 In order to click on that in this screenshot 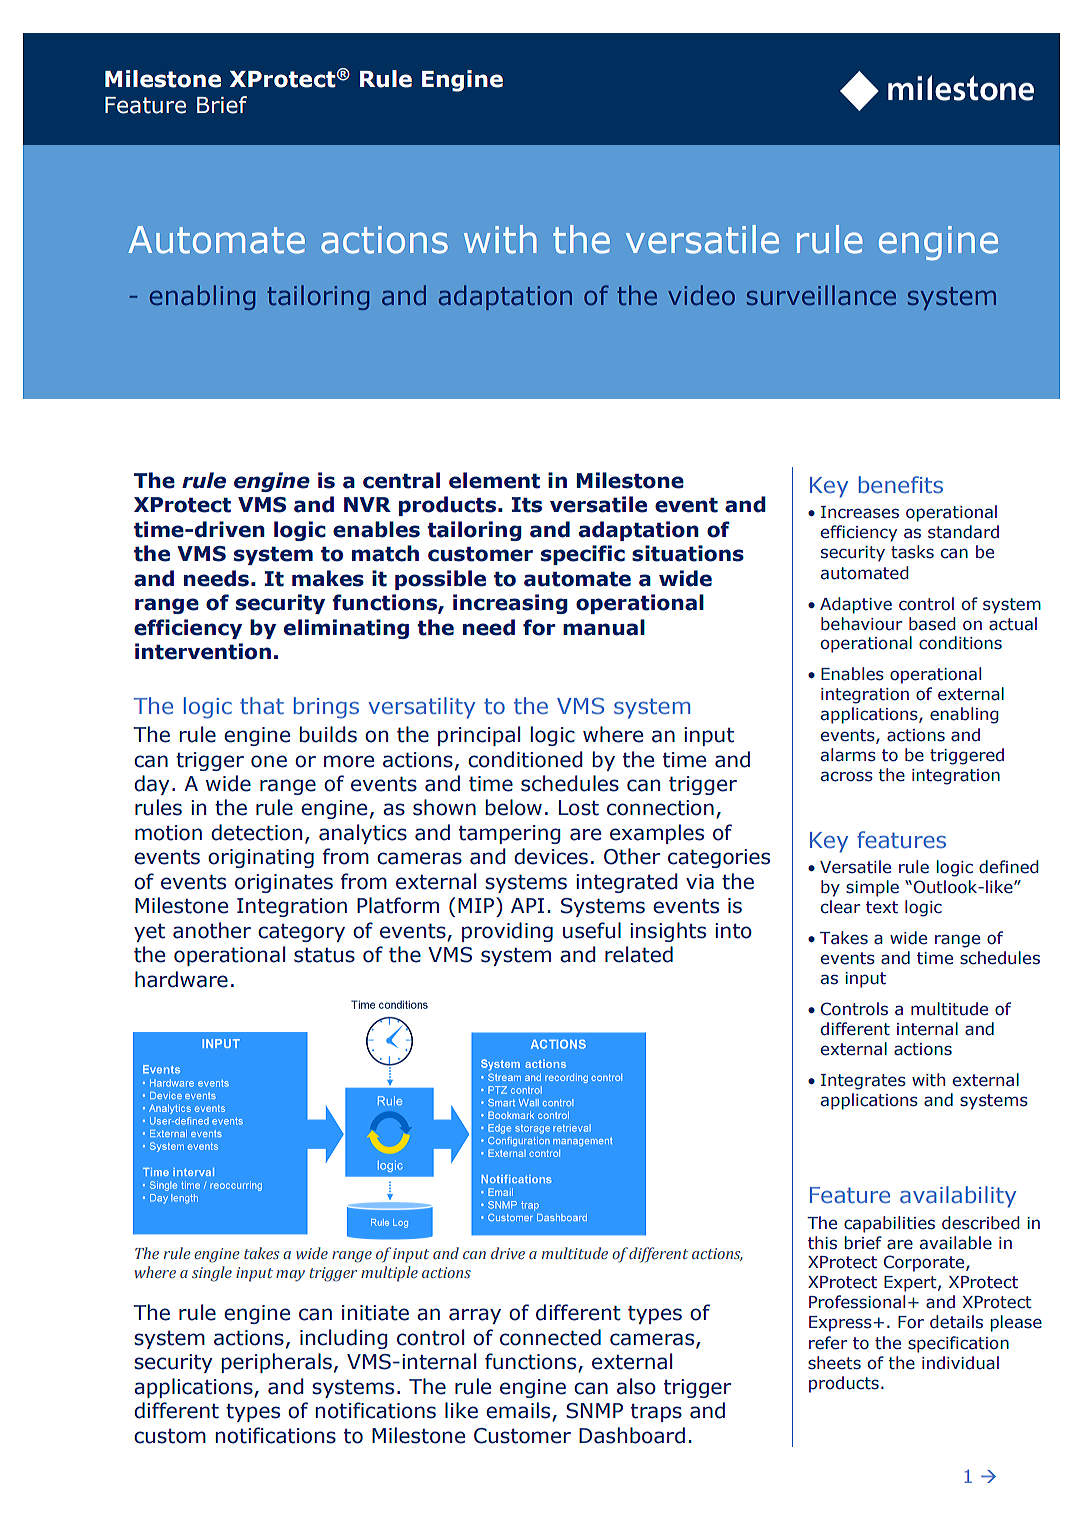, I will do `click(262, 705)`.
